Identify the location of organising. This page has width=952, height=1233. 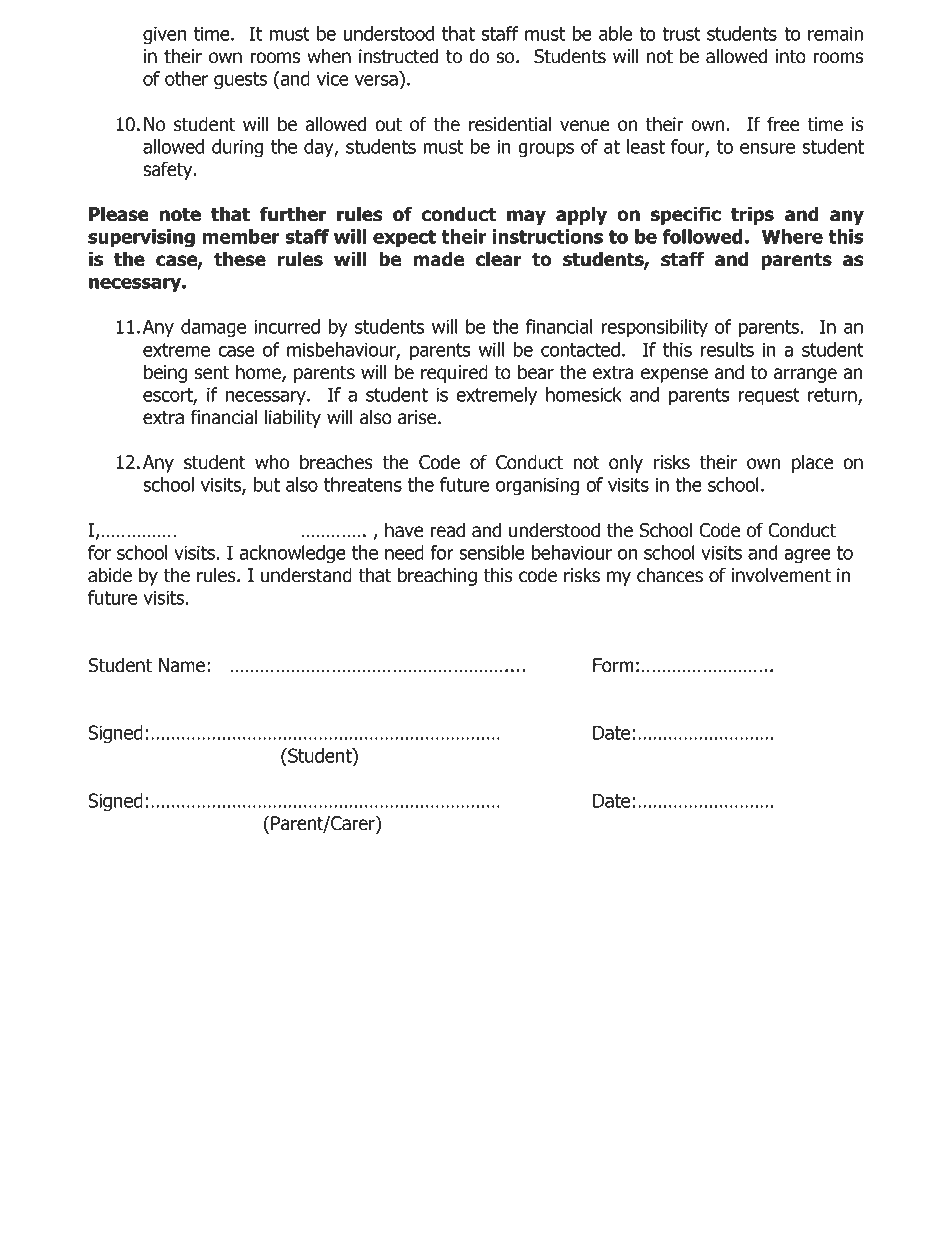
(537, 486).
